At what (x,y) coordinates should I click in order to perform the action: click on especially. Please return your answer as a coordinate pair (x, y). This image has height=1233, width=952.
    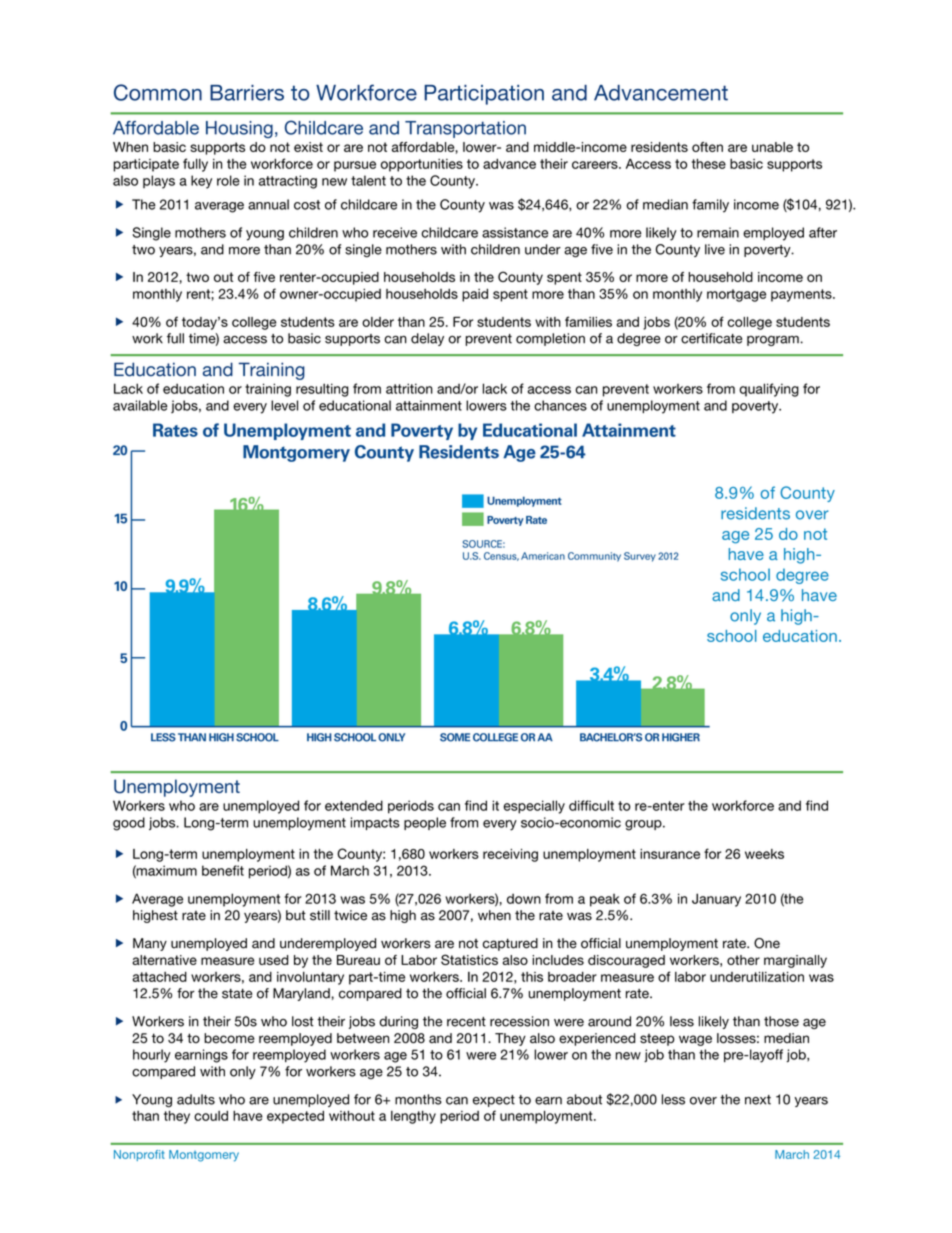
    Looking at the image, I should click on (534, 807).
